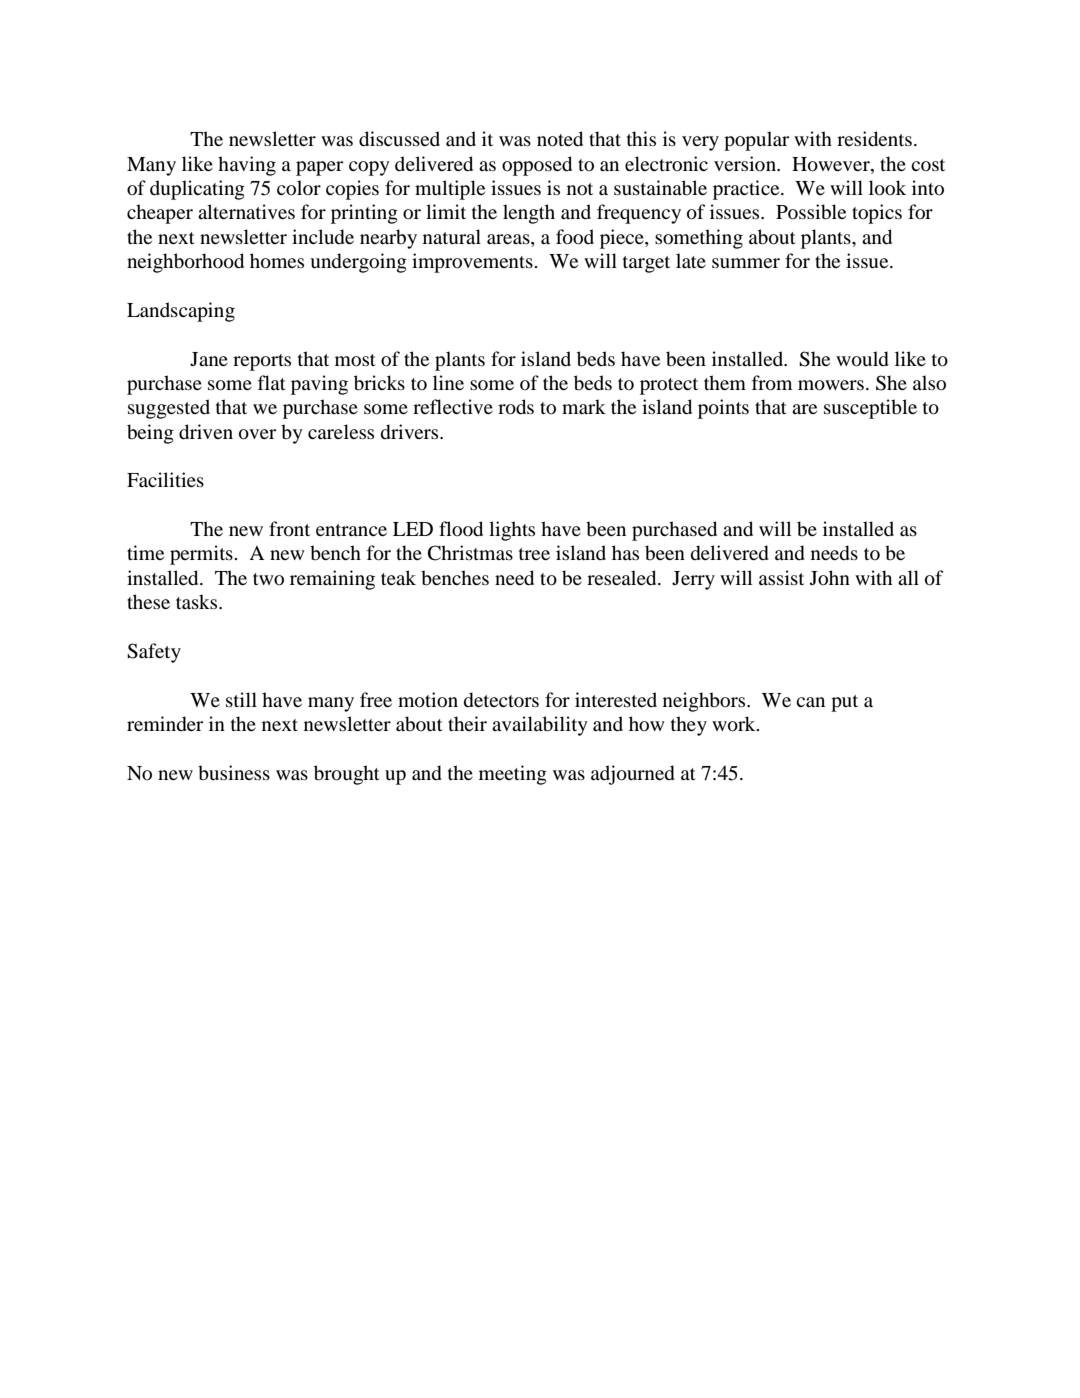 This screenshot has height=1398, width=1080. What do you see at coordinates (537, 166) in the screenshot?
I see `opposed` at bounding box center [537, 166].
